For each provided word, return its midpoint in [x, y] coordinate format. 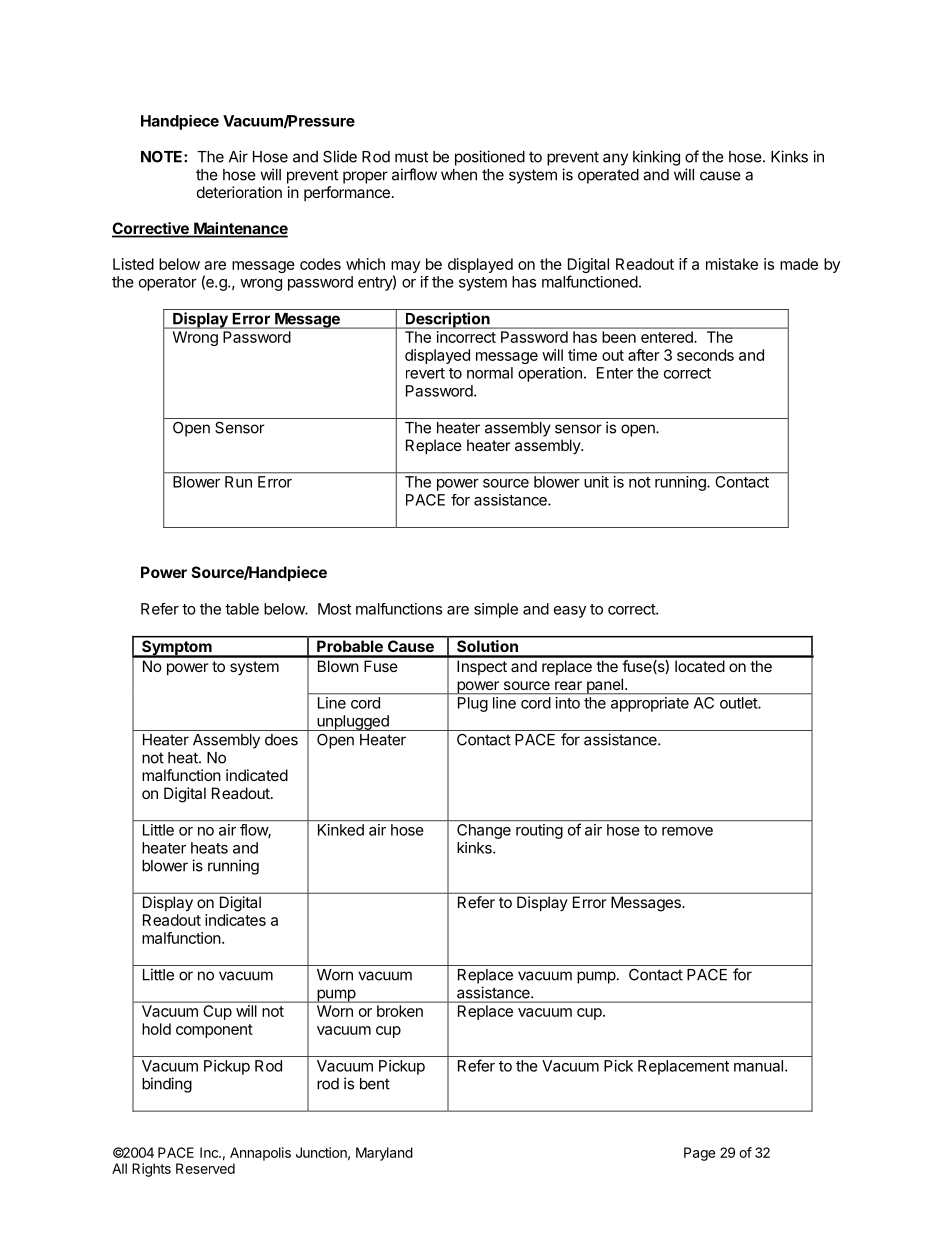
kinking [656, 158]
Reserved [205, 1168]
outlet [739, 703]
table [242, 609]
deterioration [239, 192]
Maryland [384, 1154]
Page [699, 1154]
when [459, 175]
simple [496, 610]
